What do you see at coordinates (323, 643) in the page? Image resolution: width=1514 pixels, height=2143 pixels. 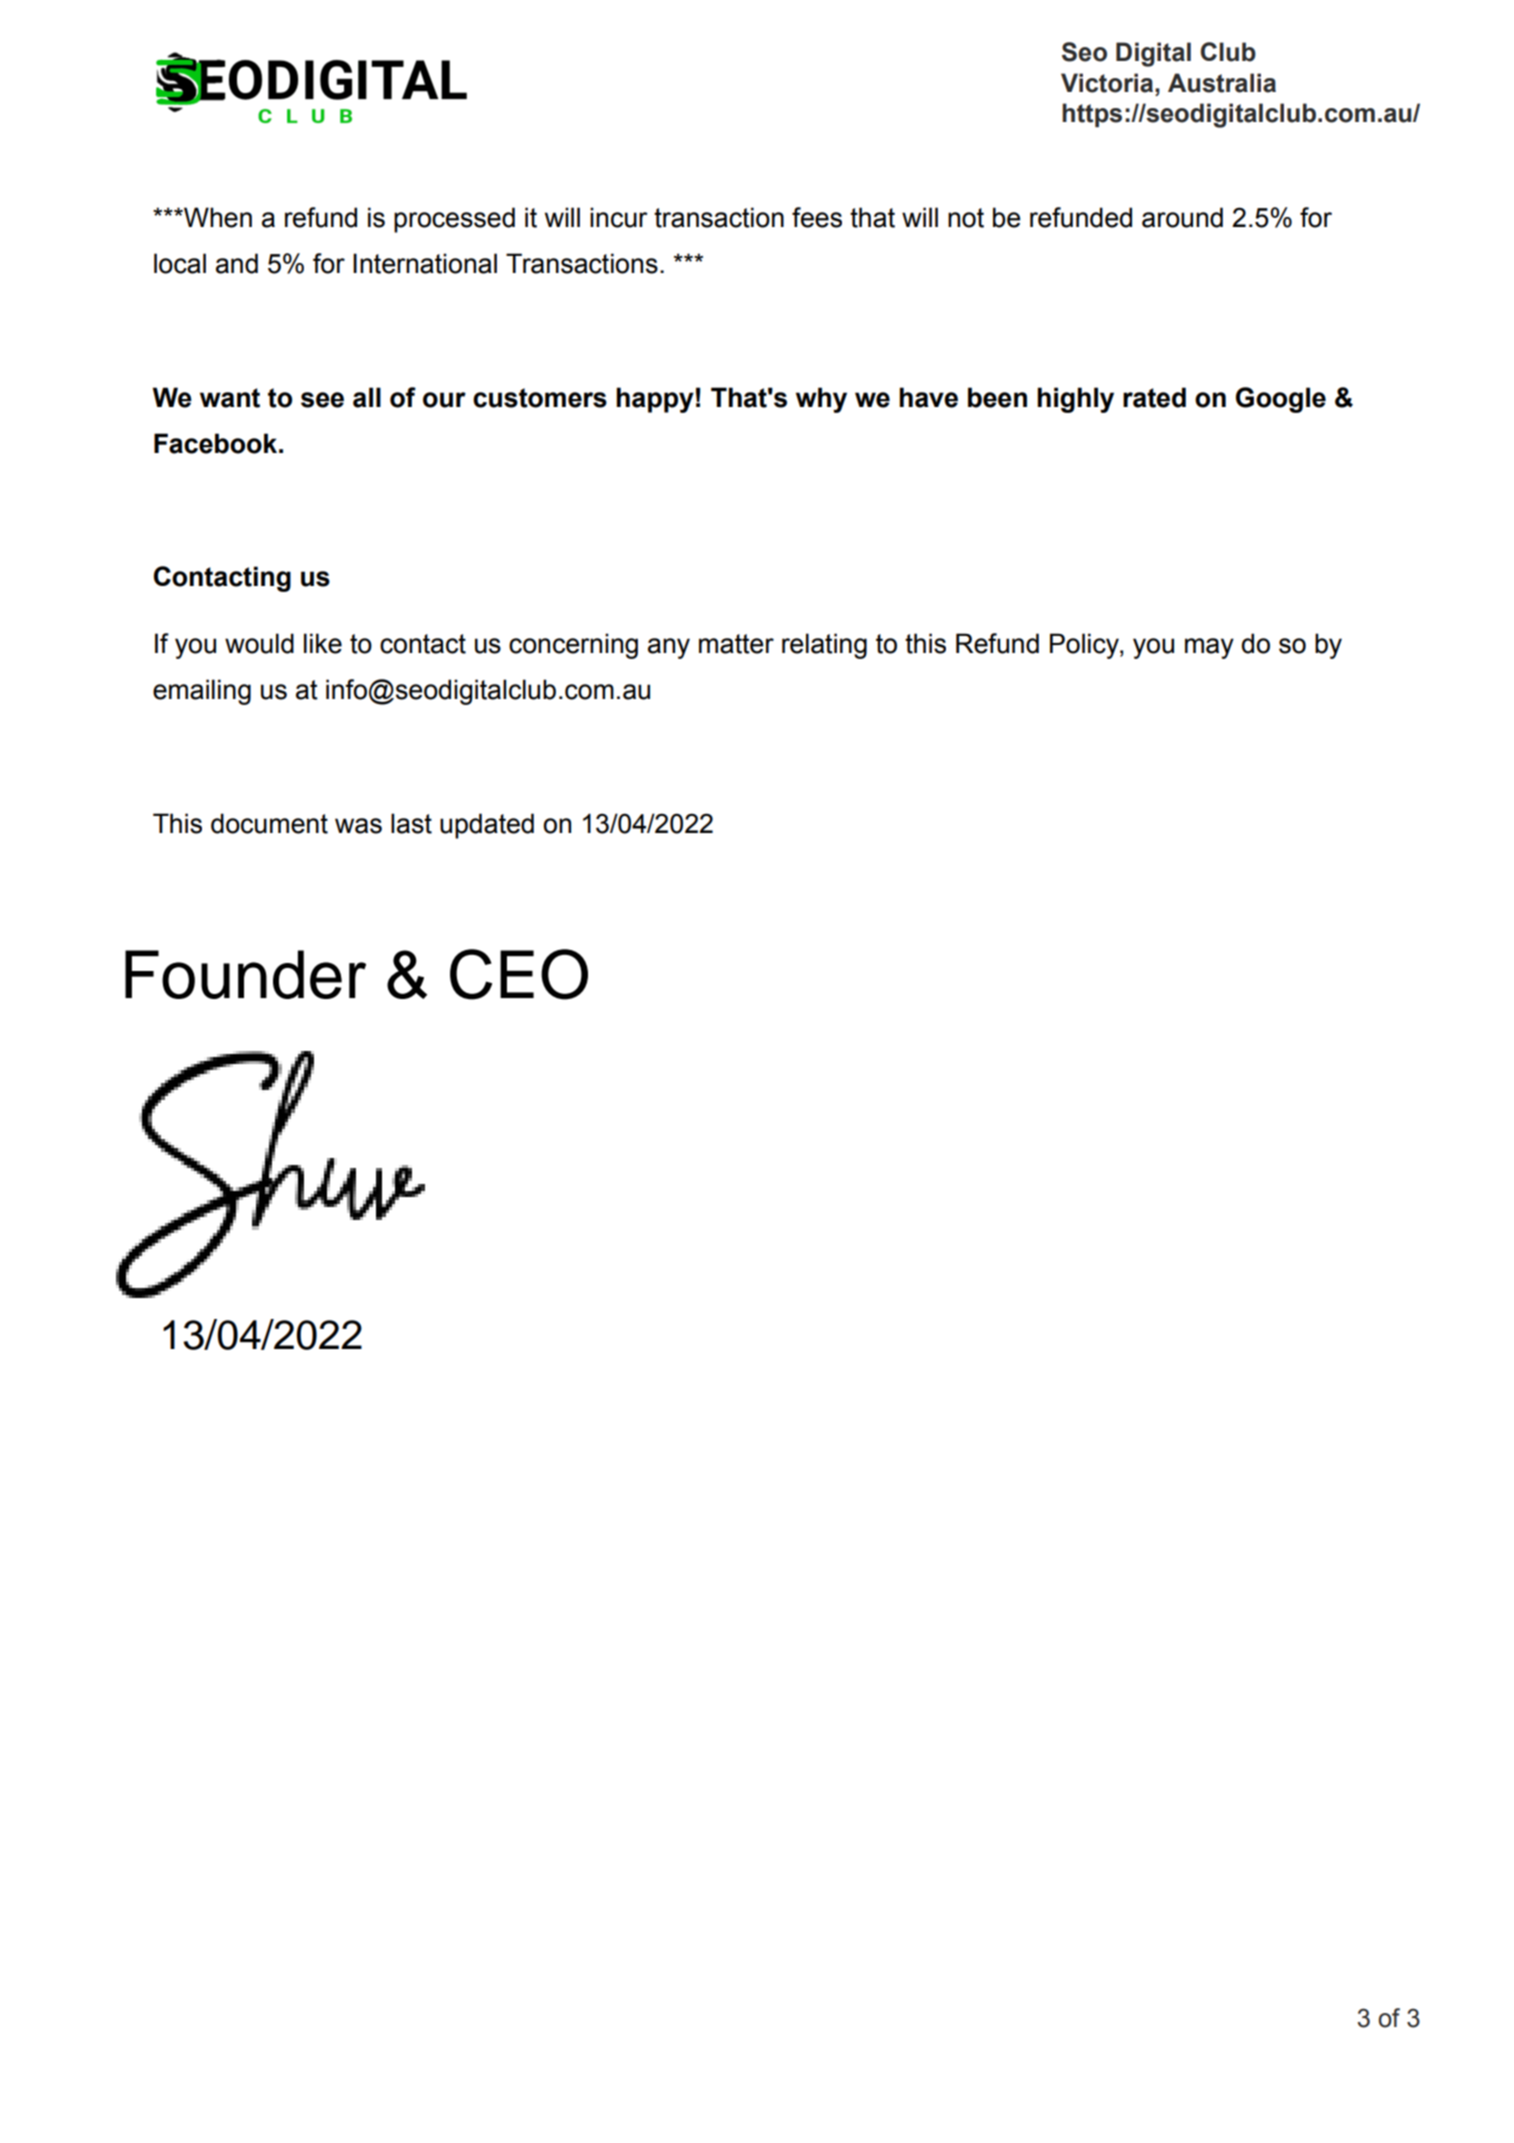 I see `like` at bounding box center [323, 643].
